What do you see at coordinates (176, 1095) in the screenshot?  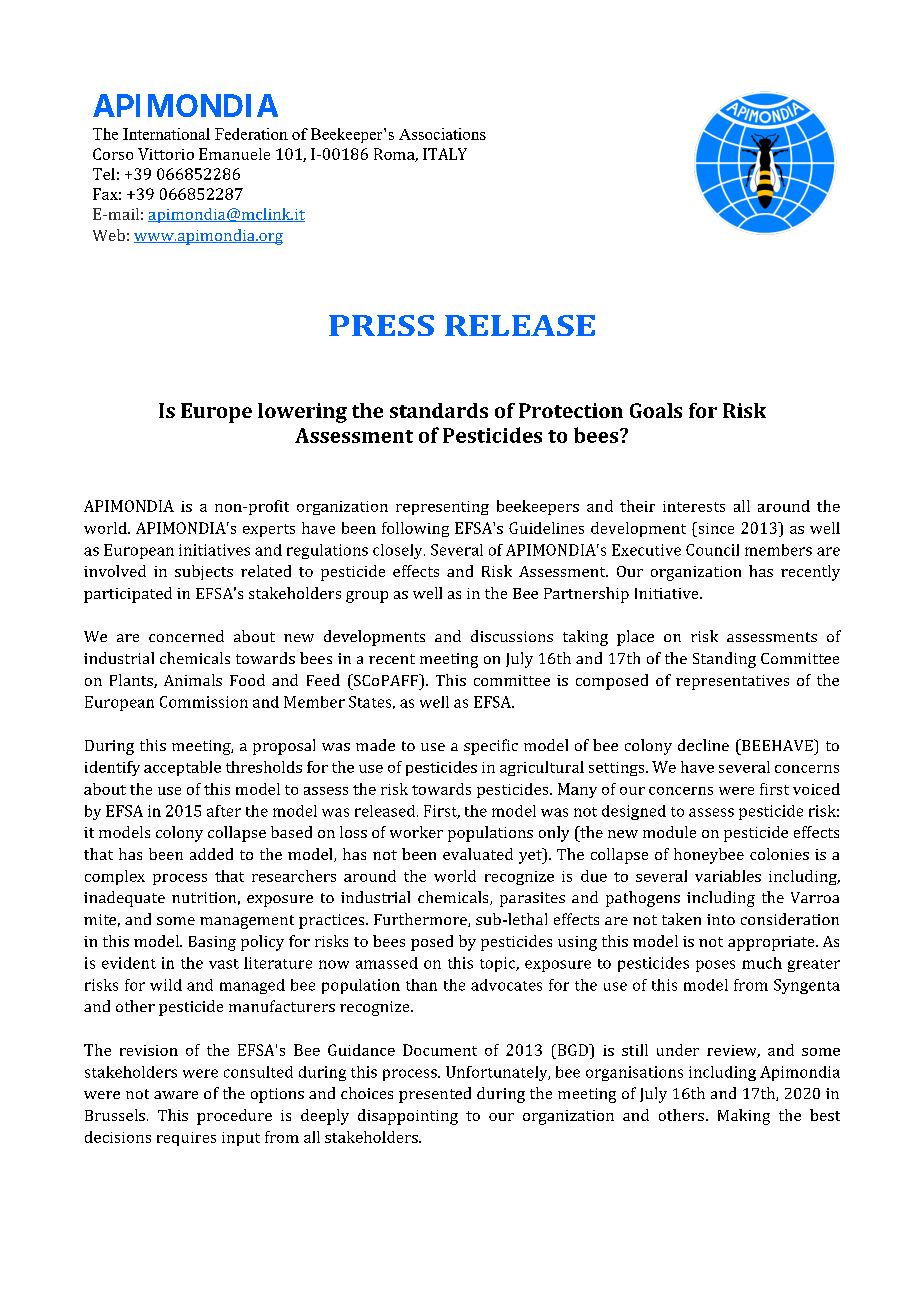 I see `aware` at bounding box center [176, 1095].
